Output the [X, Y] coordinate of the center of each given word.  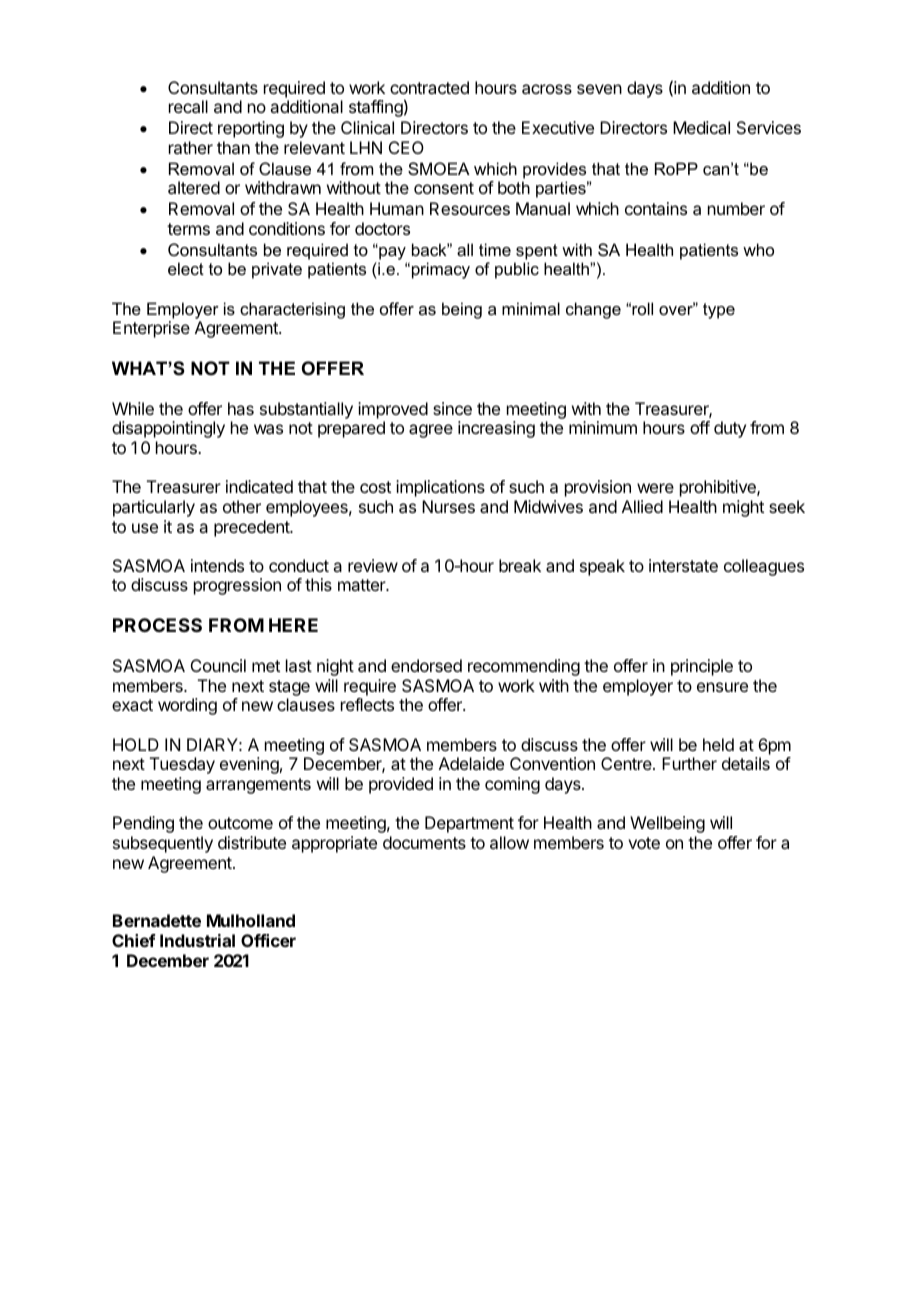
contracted [429, 87]
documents [424, 842]
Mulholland [251, 920]
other [242, 506]
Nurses [448, 506]
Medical [701, 127]
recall [188, 106]
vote [644, 843]
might [743, 508]
